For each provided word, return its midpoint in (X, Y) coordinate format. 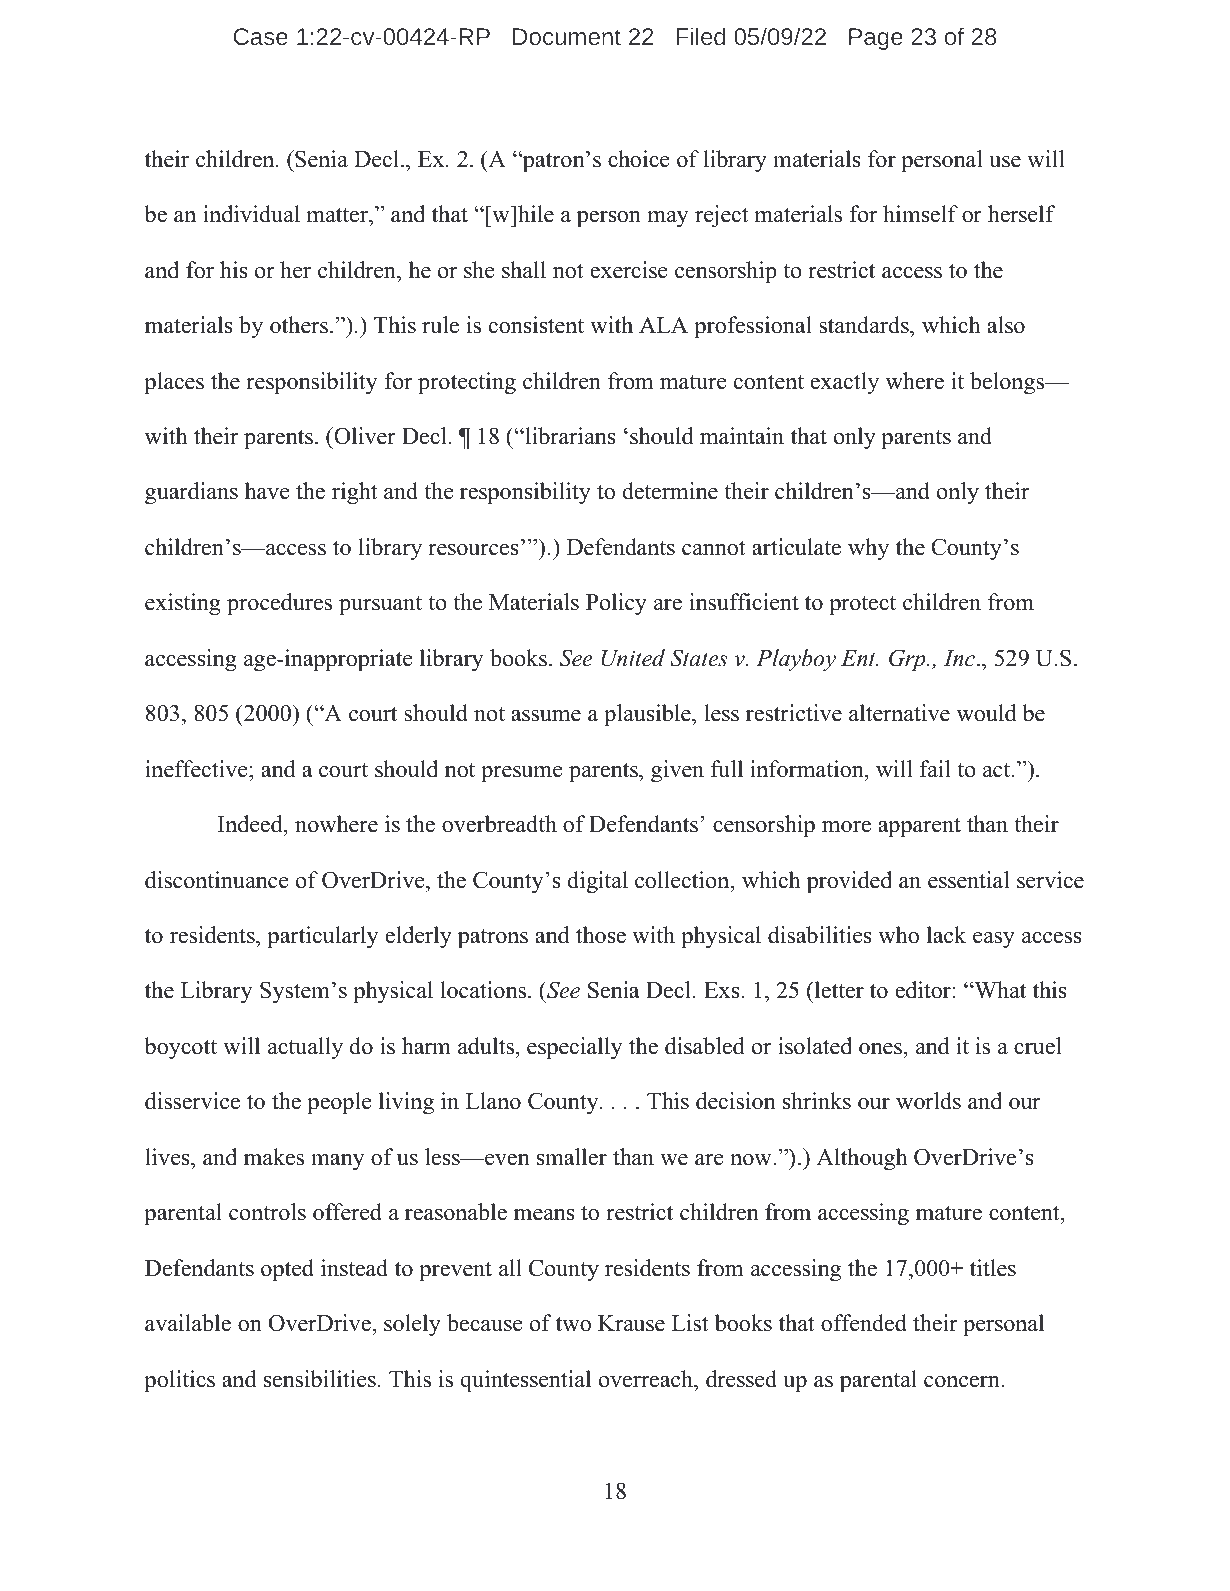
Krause (631, 1323)
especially (575, 1048)
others (299, 325)
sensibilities (320, 1379)
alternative (899, 713)
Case (261, 36)
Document (567, 36)
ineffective (197, 769)
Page (876, 39)
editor (924, 990)
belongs (1008, 383)
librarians (569, 436)
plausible (648, 715)
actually (305, 1048)
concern (963, 1382)
